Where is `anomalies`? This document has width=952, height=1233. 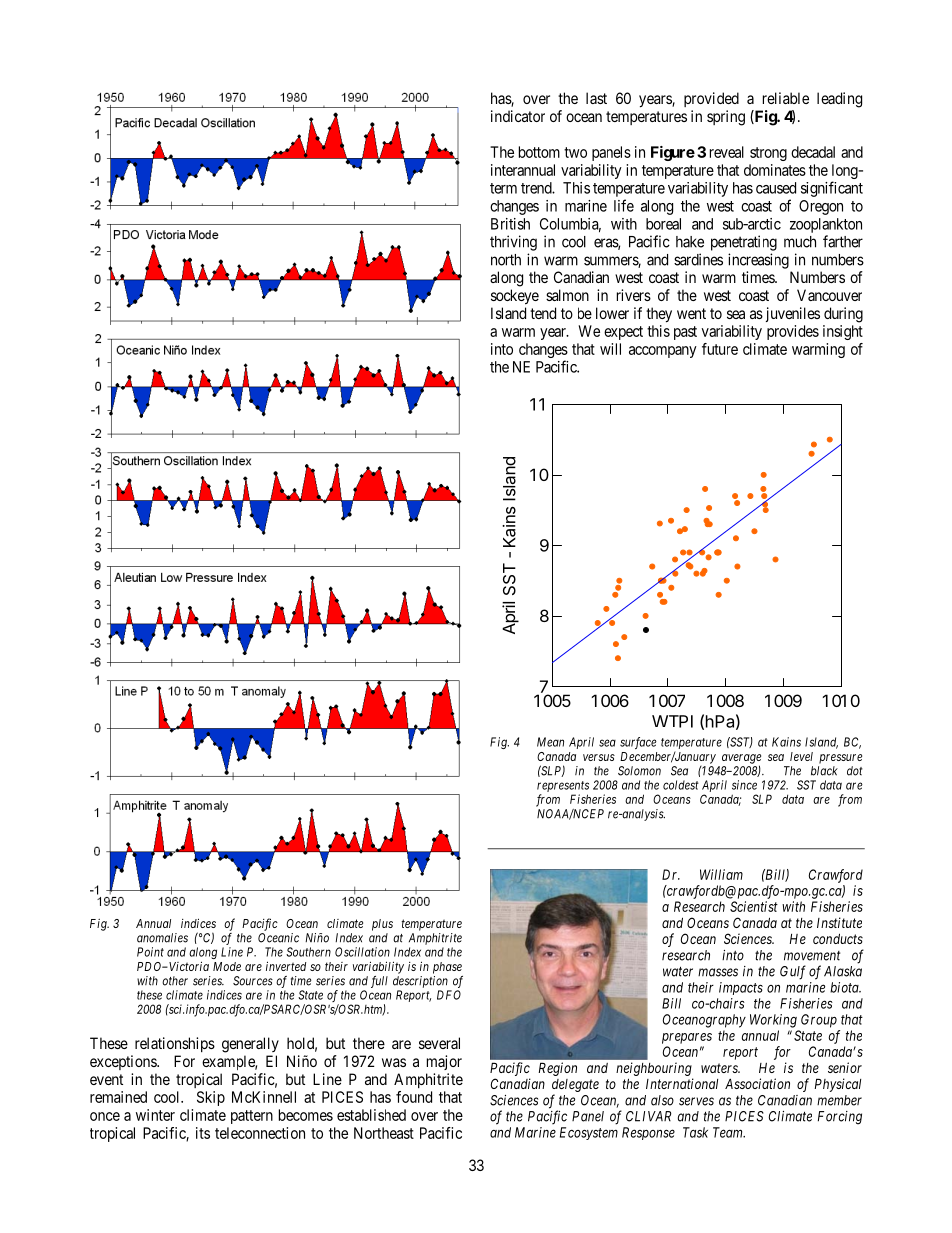 anomalies is located at coordinates (162, 938).
